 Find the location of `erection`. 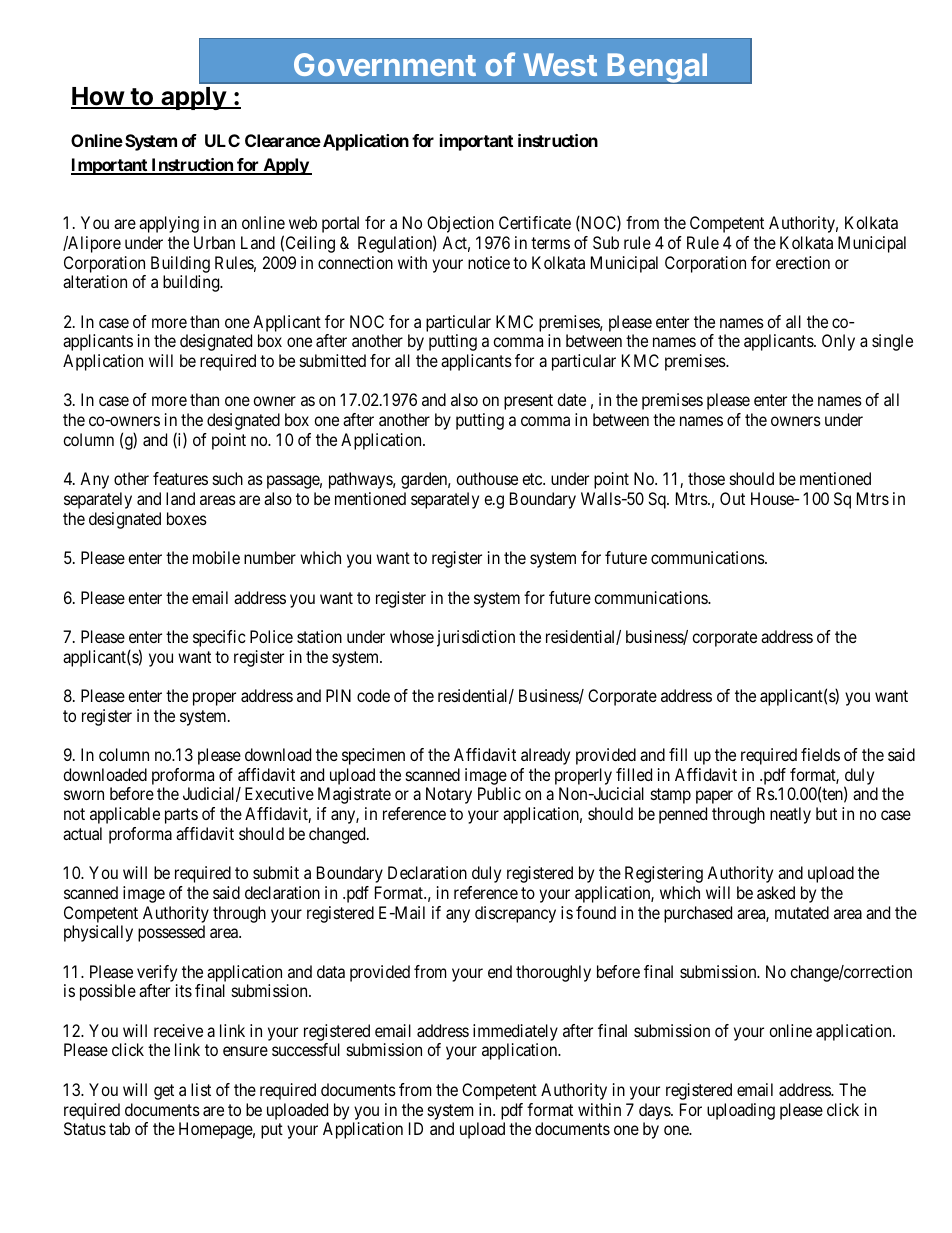

erection is located at coordinates (803, 262).
